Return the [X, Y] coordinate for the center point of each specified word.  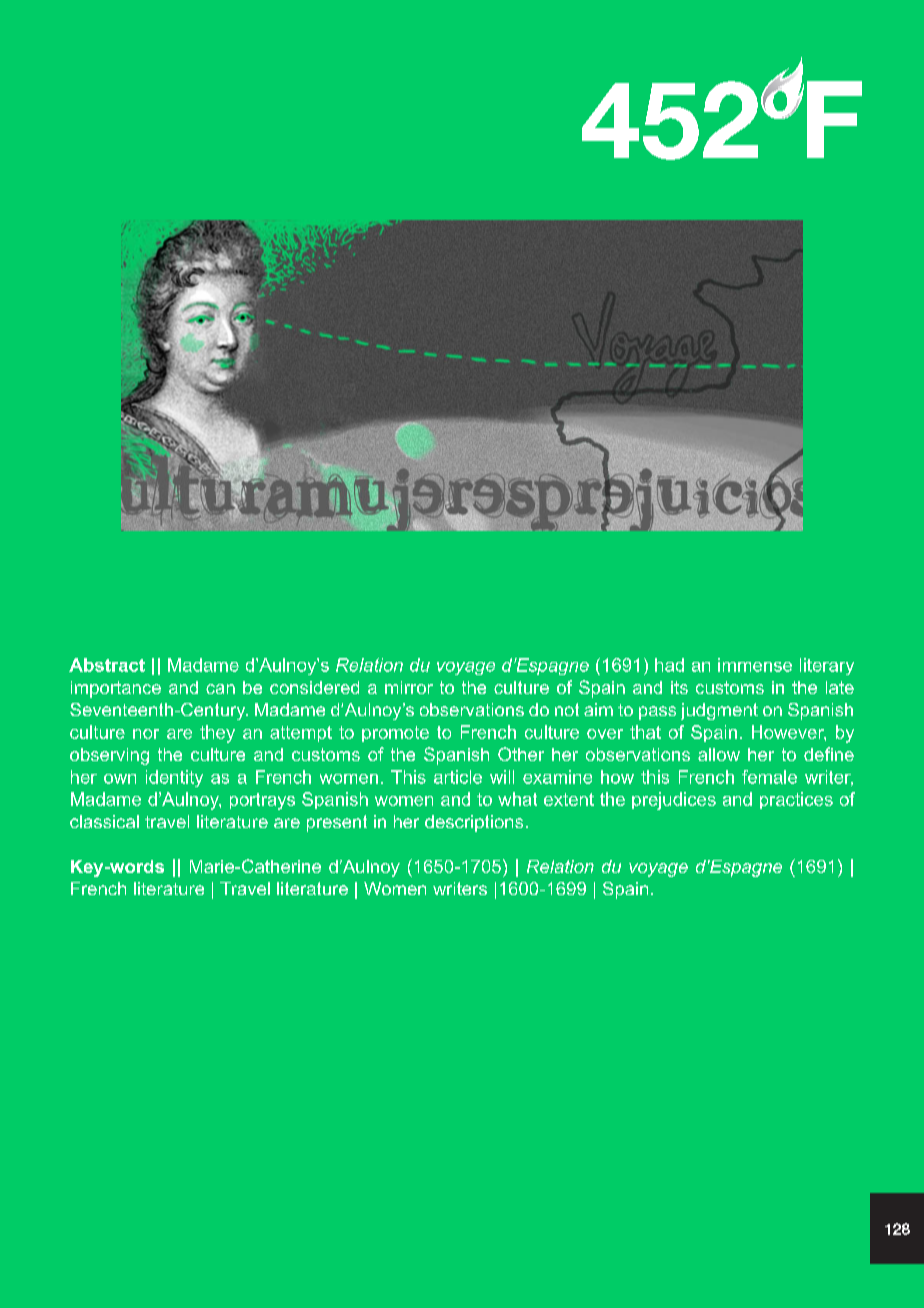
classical [104, 821]
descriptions [474, 823]
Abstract [107, 665]
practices [796, 800]
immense [755, 665]
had [669, 665]
